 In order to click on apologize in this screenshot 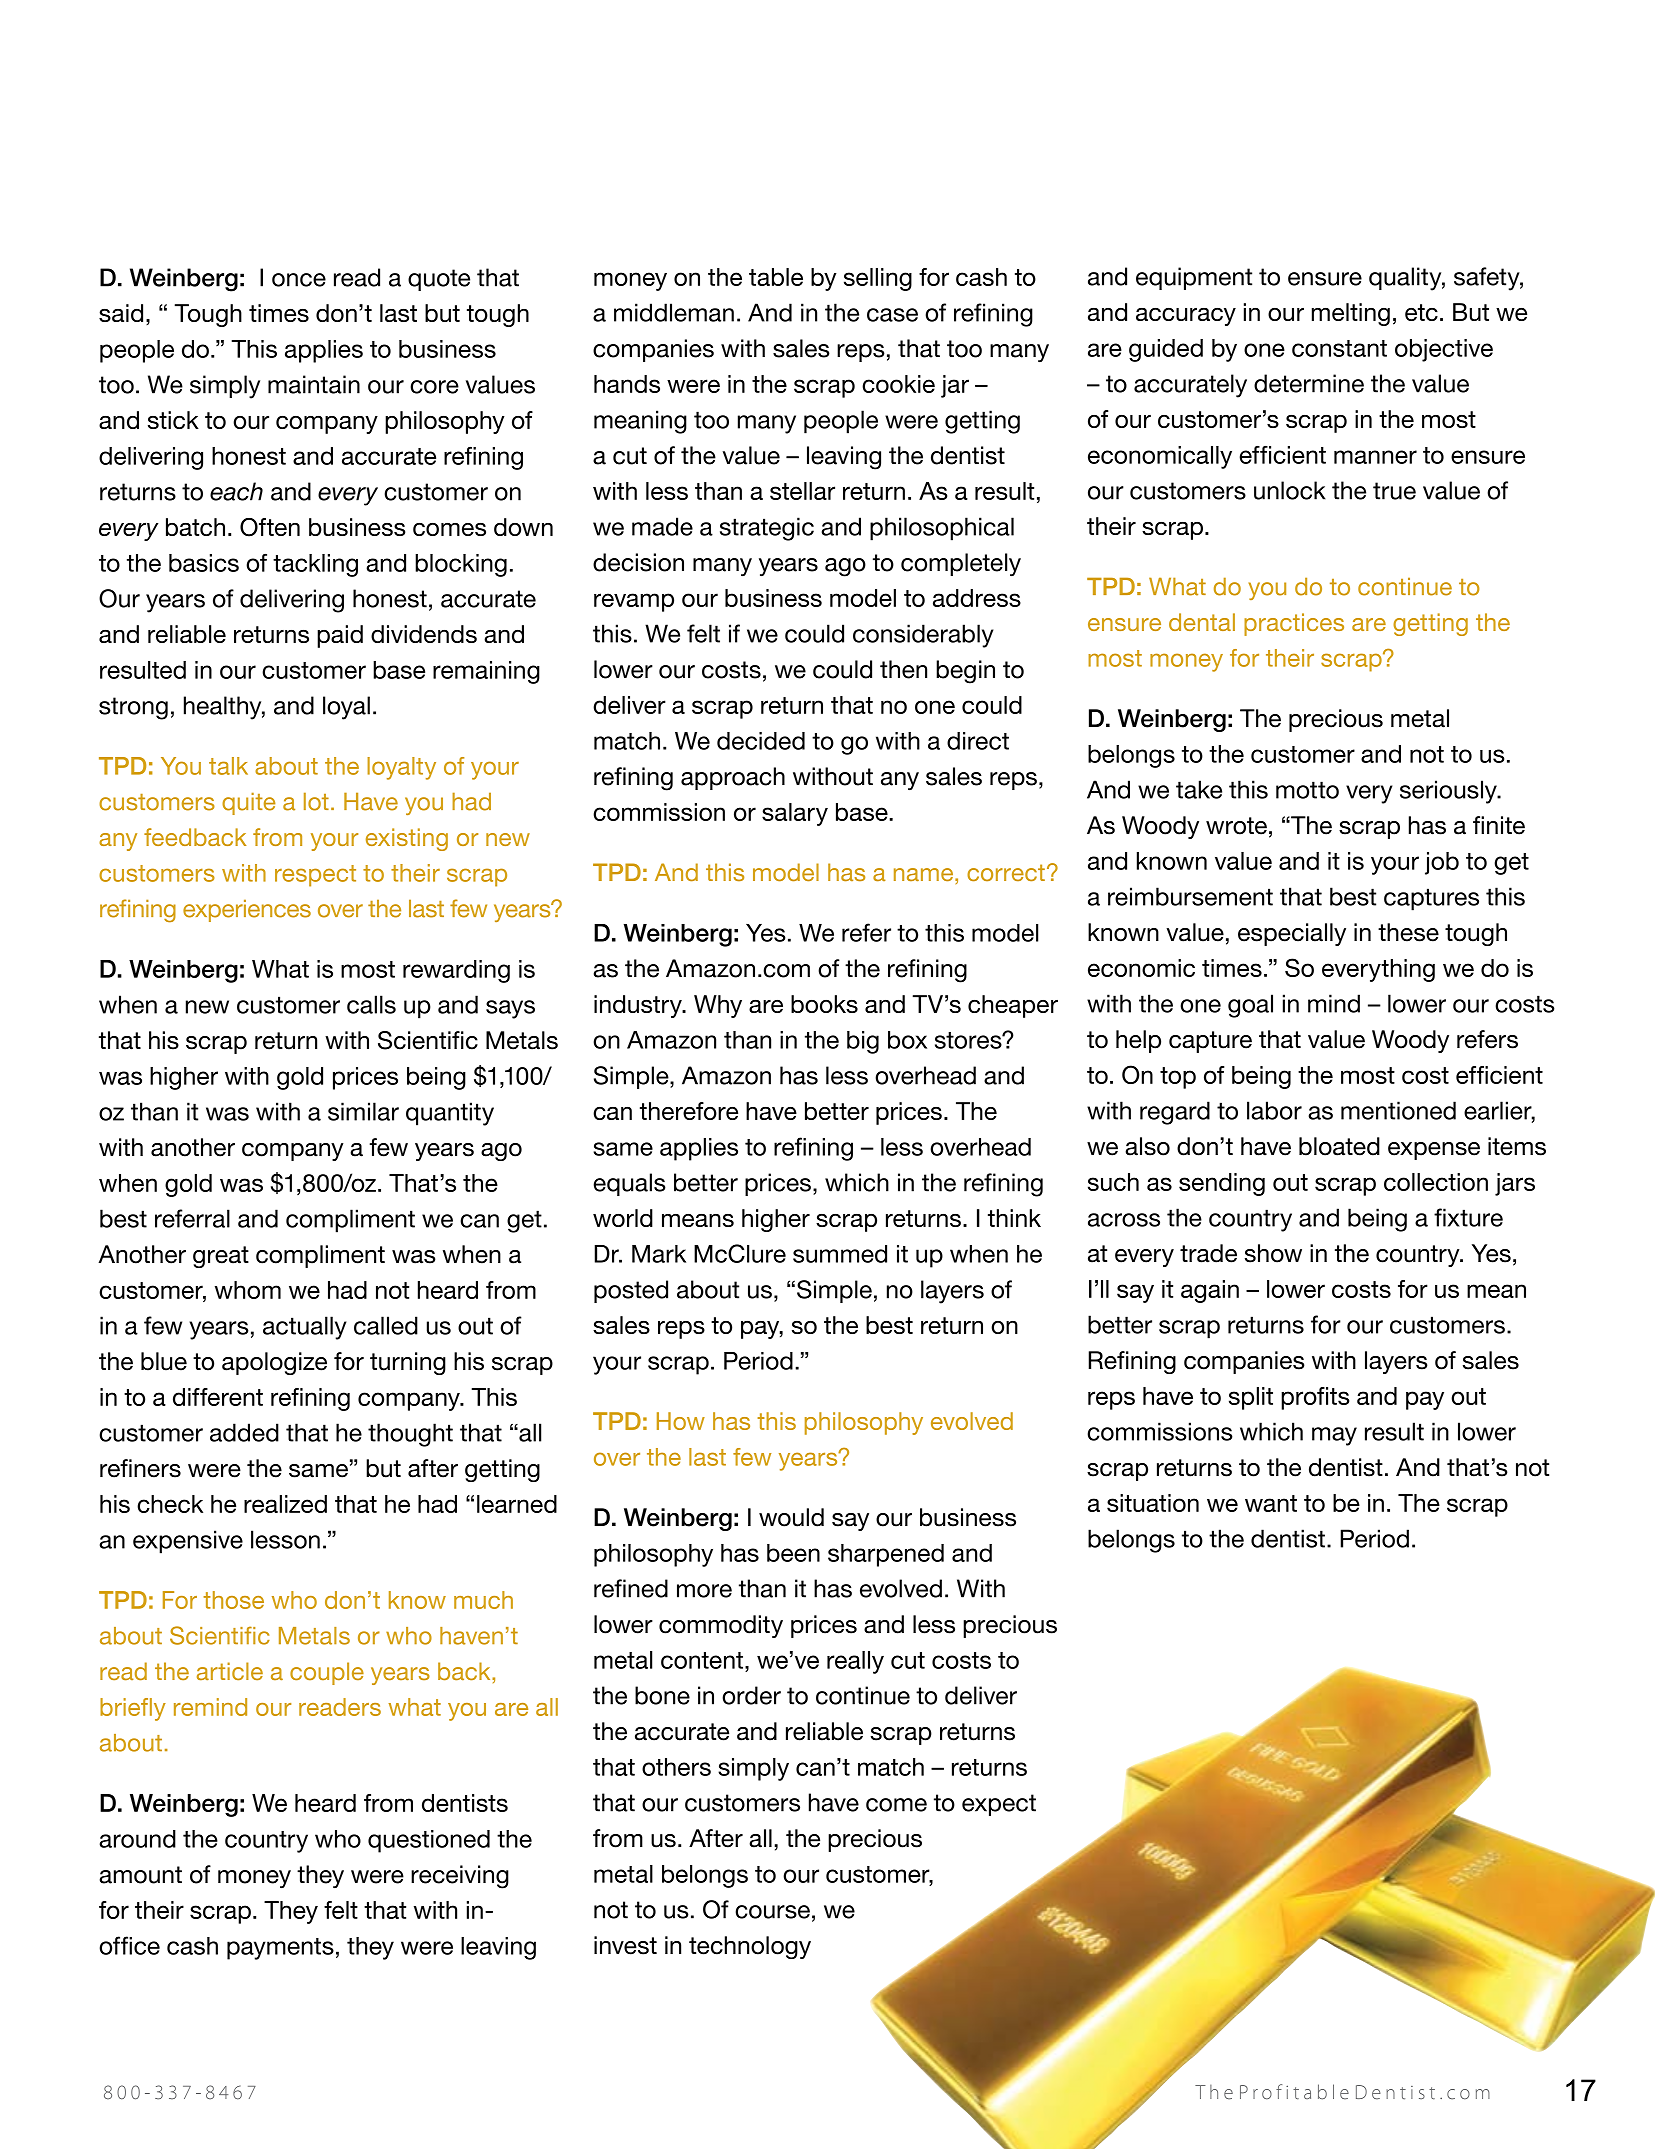, I will do `click(274, 1363)`.
